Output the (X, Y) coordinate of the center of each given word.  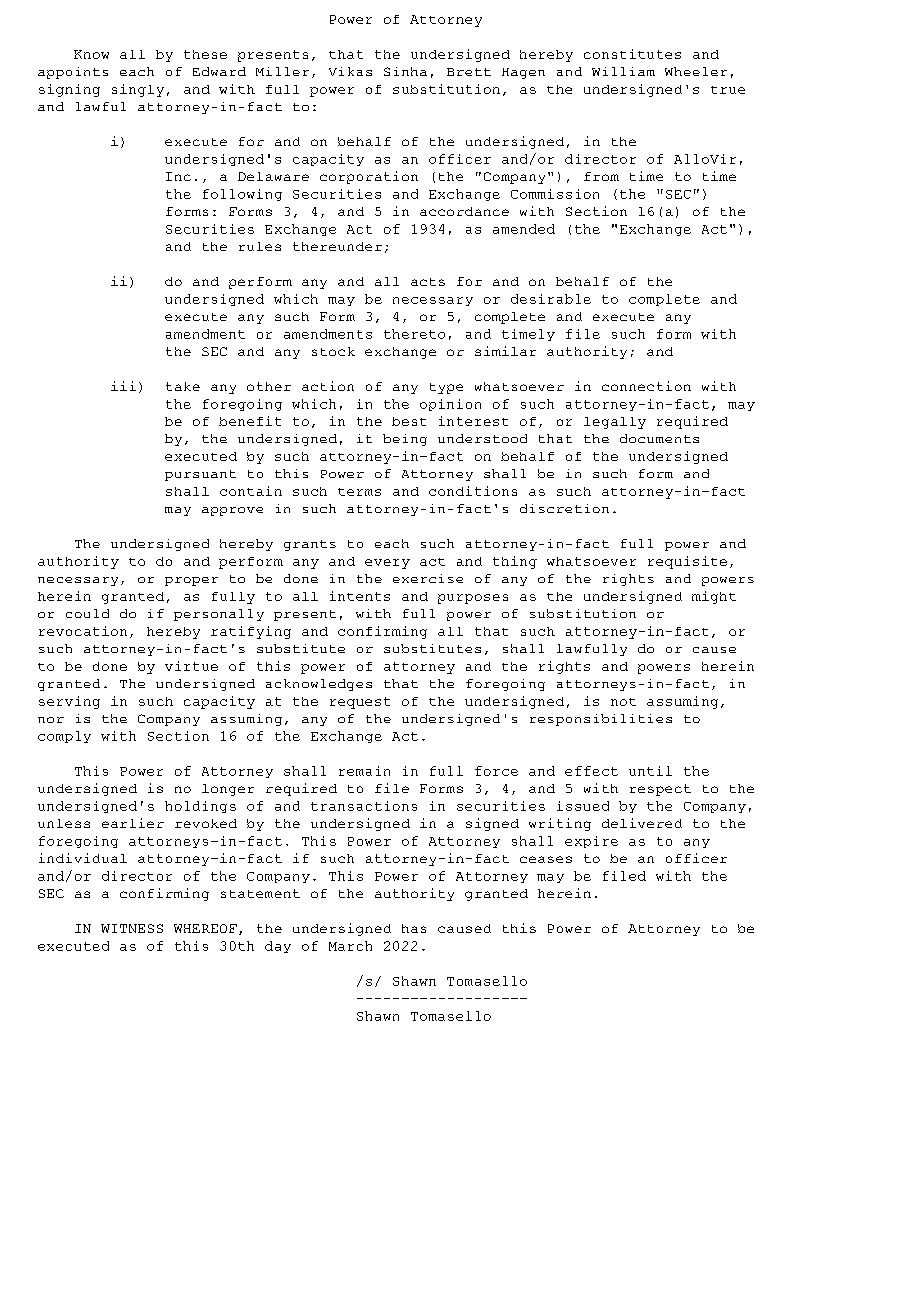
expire (591, 842)
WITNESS (132, 928)
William (623, 71)
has (414, 928)
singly (138, 90)
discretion (564, 508)
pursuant (200, 475)
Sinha (405, 71)
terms (359, 492)
